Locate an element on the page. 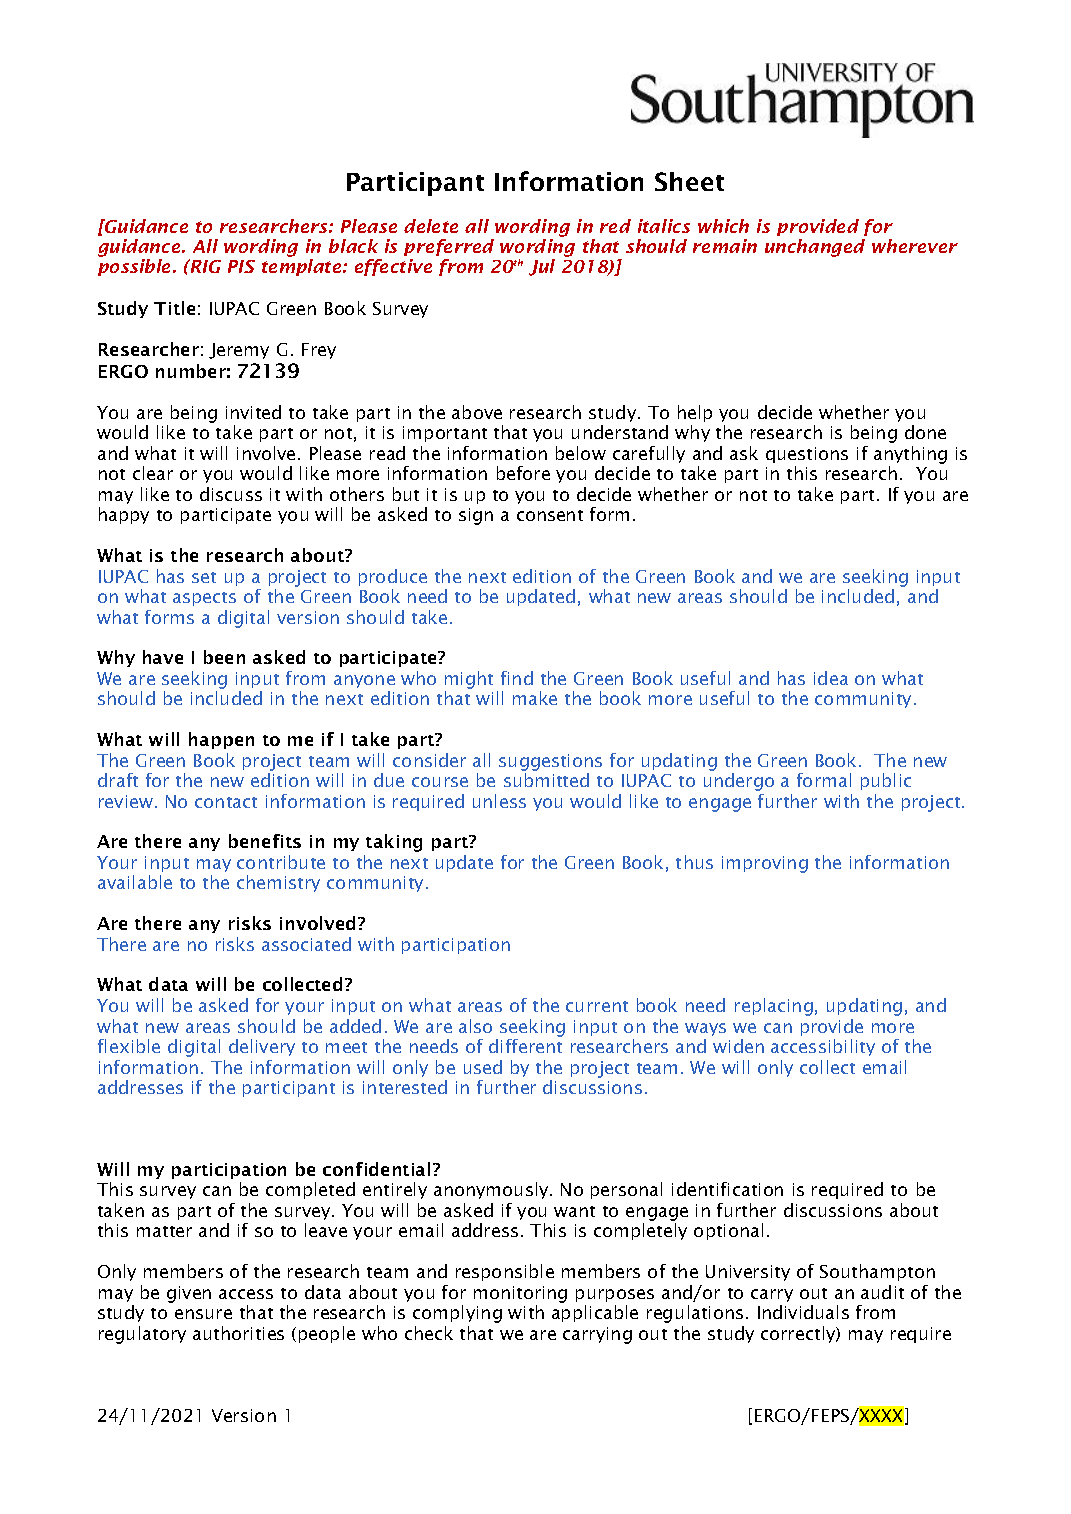 This document has width=1071, height=1514. public is located at coordinates (886, 781).
